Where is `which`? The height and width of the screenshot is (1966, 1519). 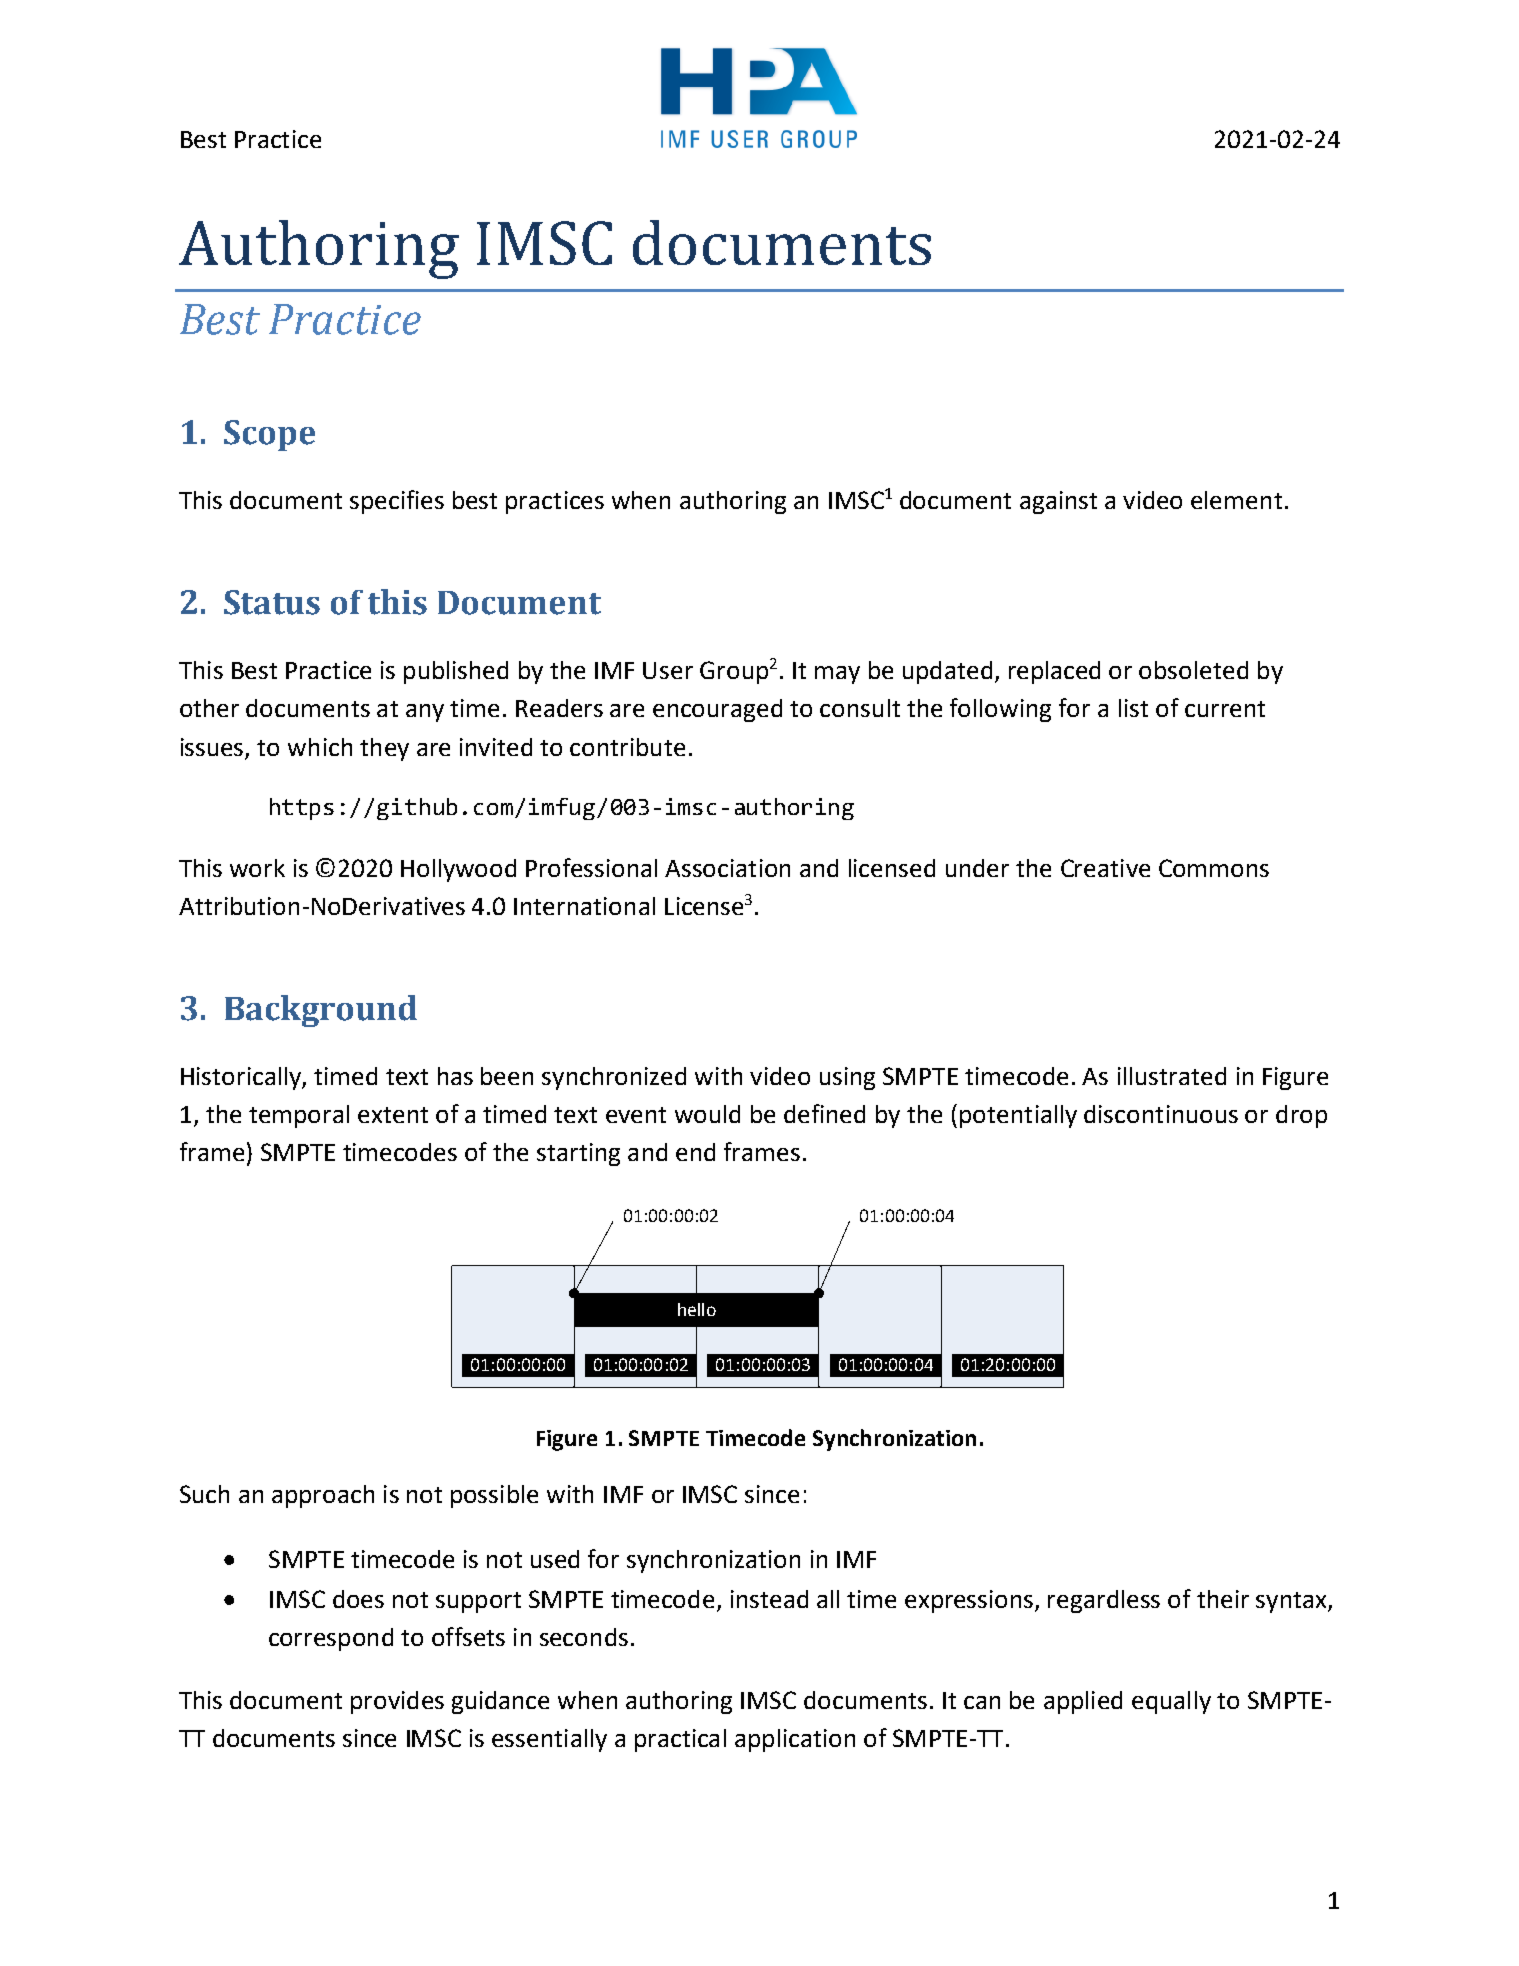
which is located at coordinates (320, 747).
